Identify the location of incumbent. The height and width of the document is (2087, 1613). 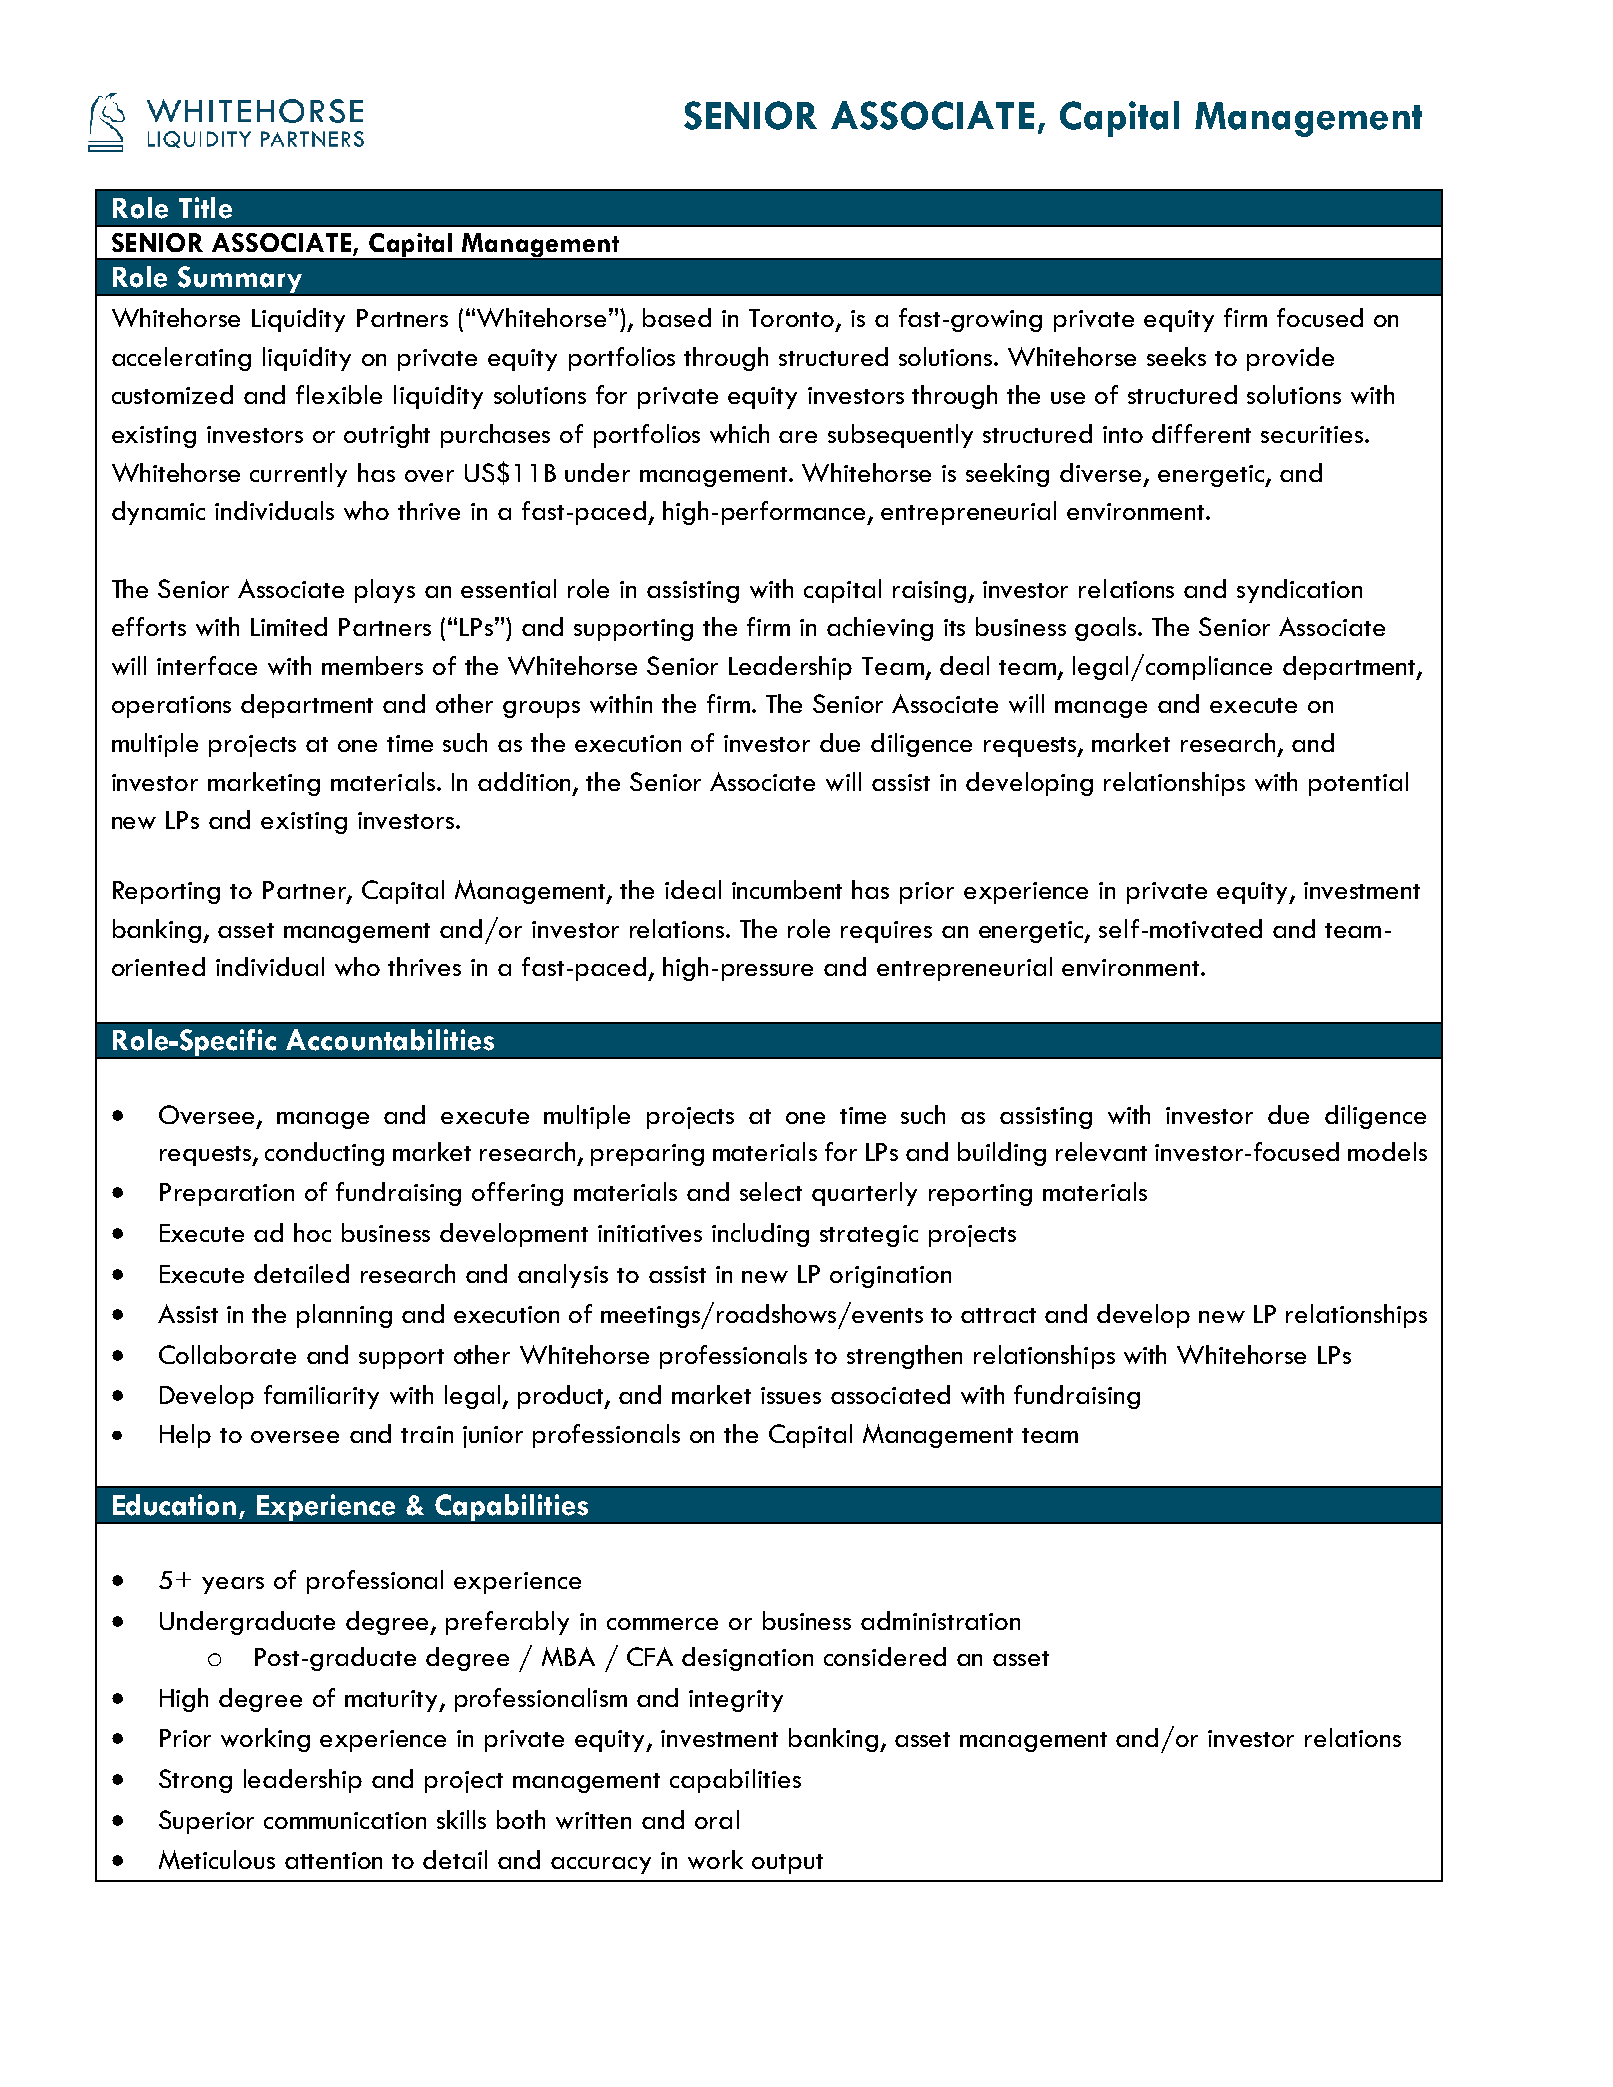
(787, 889).
